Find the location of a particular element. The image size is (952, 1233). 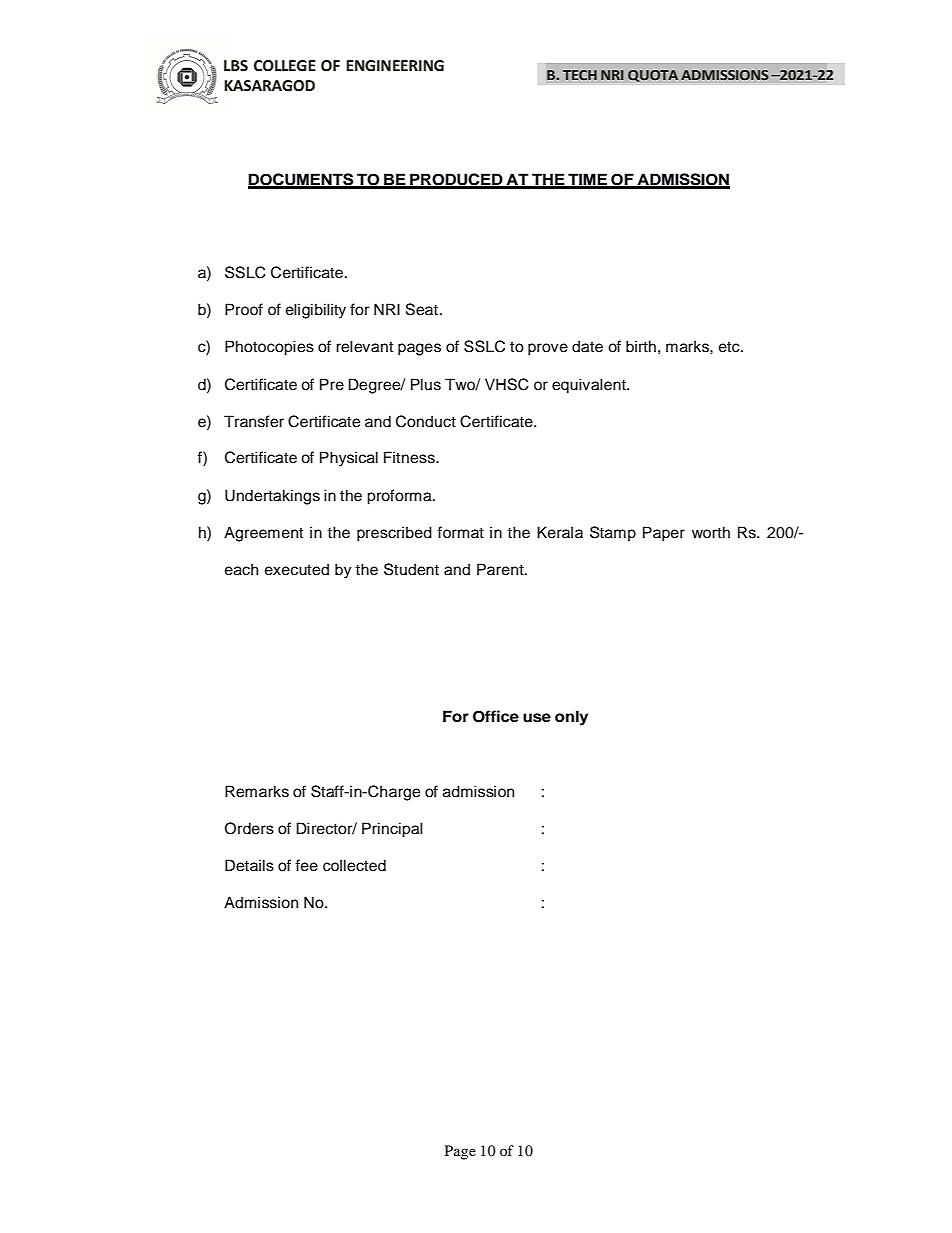

executed is located at coordinates (297, 569).
